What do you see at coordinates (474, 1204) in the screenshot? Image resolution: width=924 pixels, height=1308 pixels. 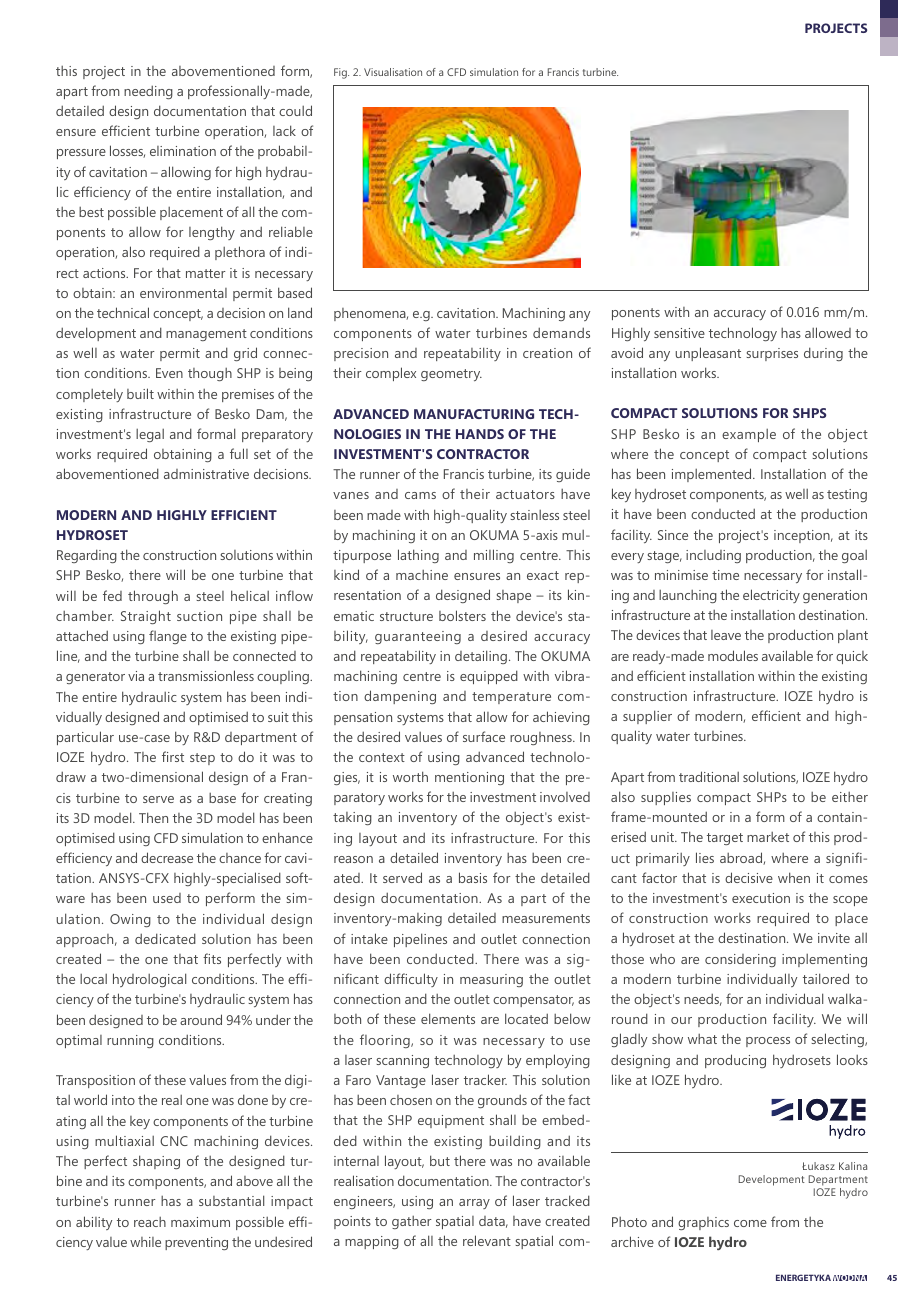 I see `array` at bounding box center [474, 1204].
